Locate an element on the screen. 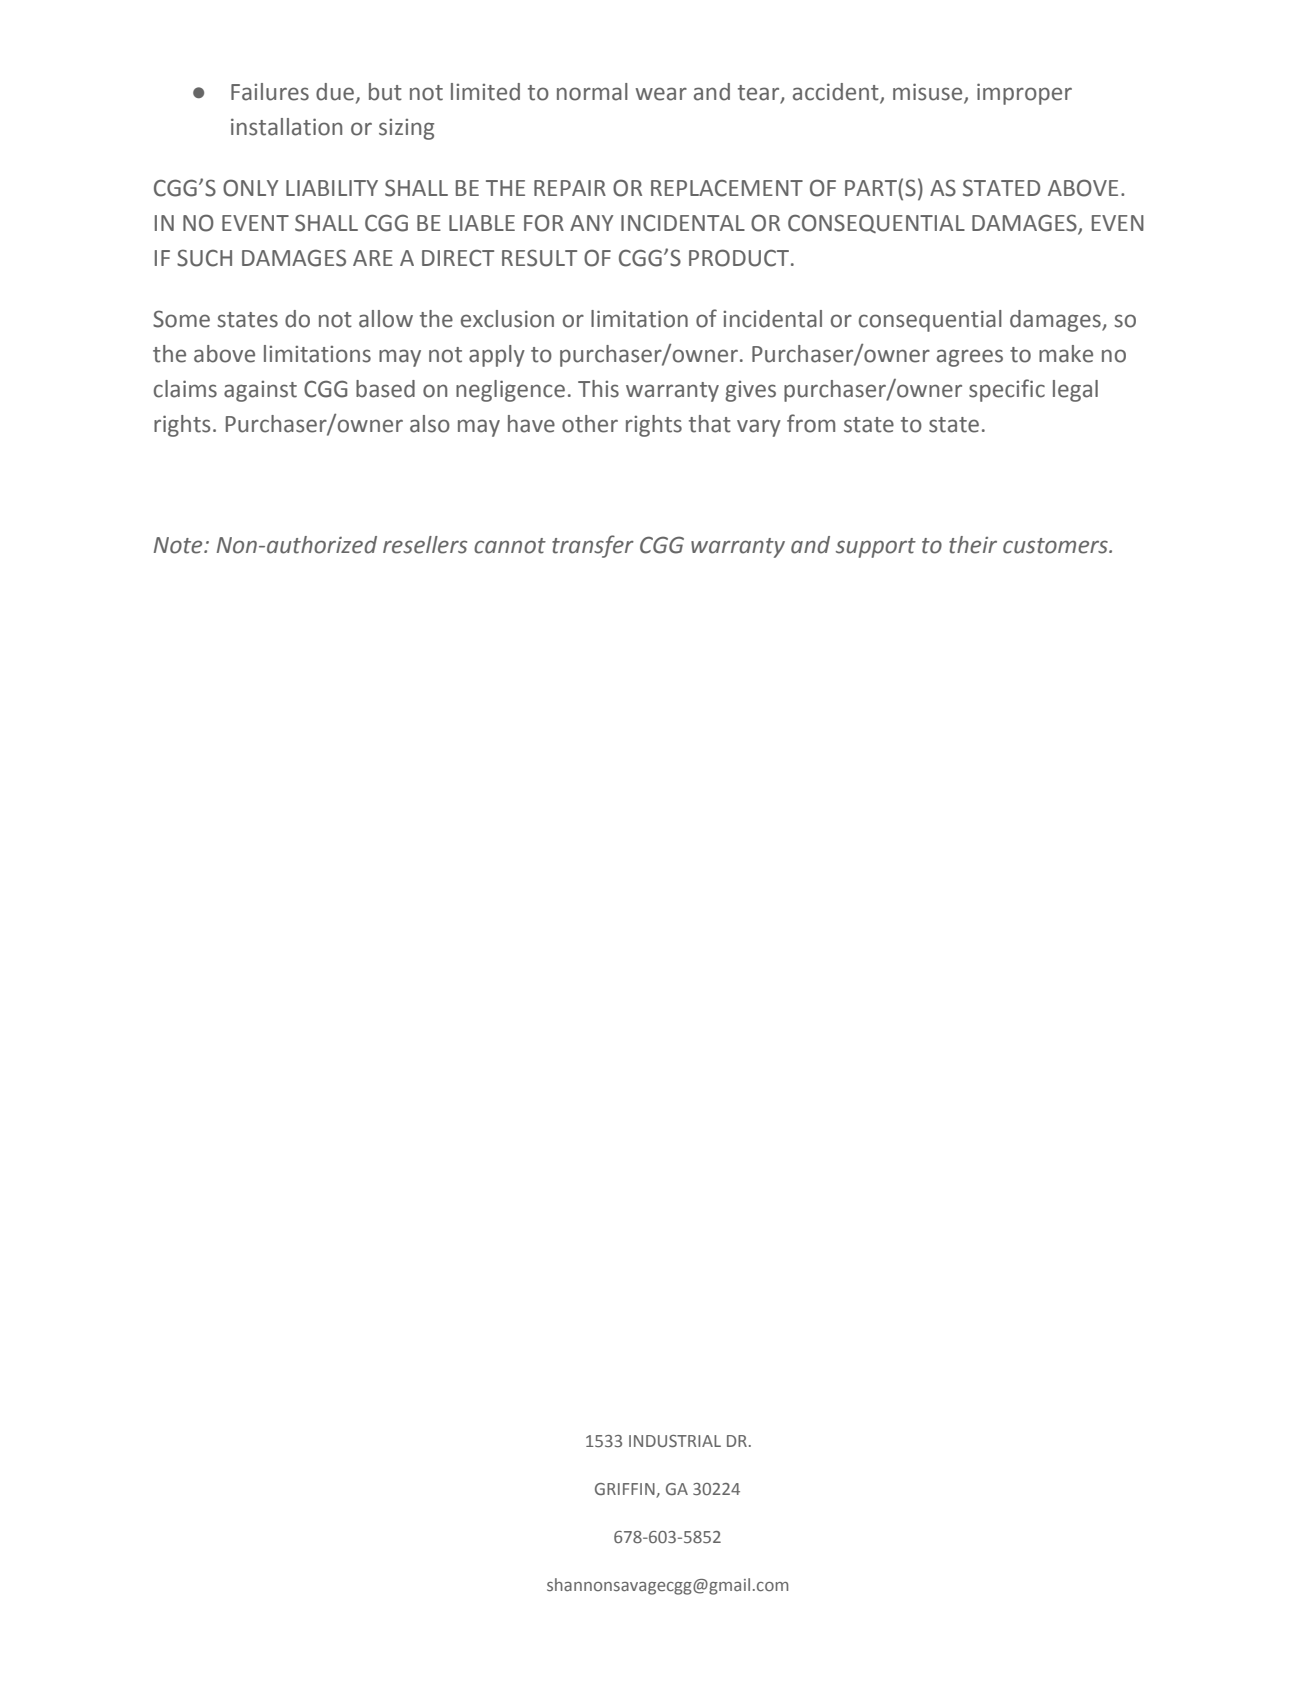 The image size is (1300, 1683). transfer is located at coordinates (593, 546).
